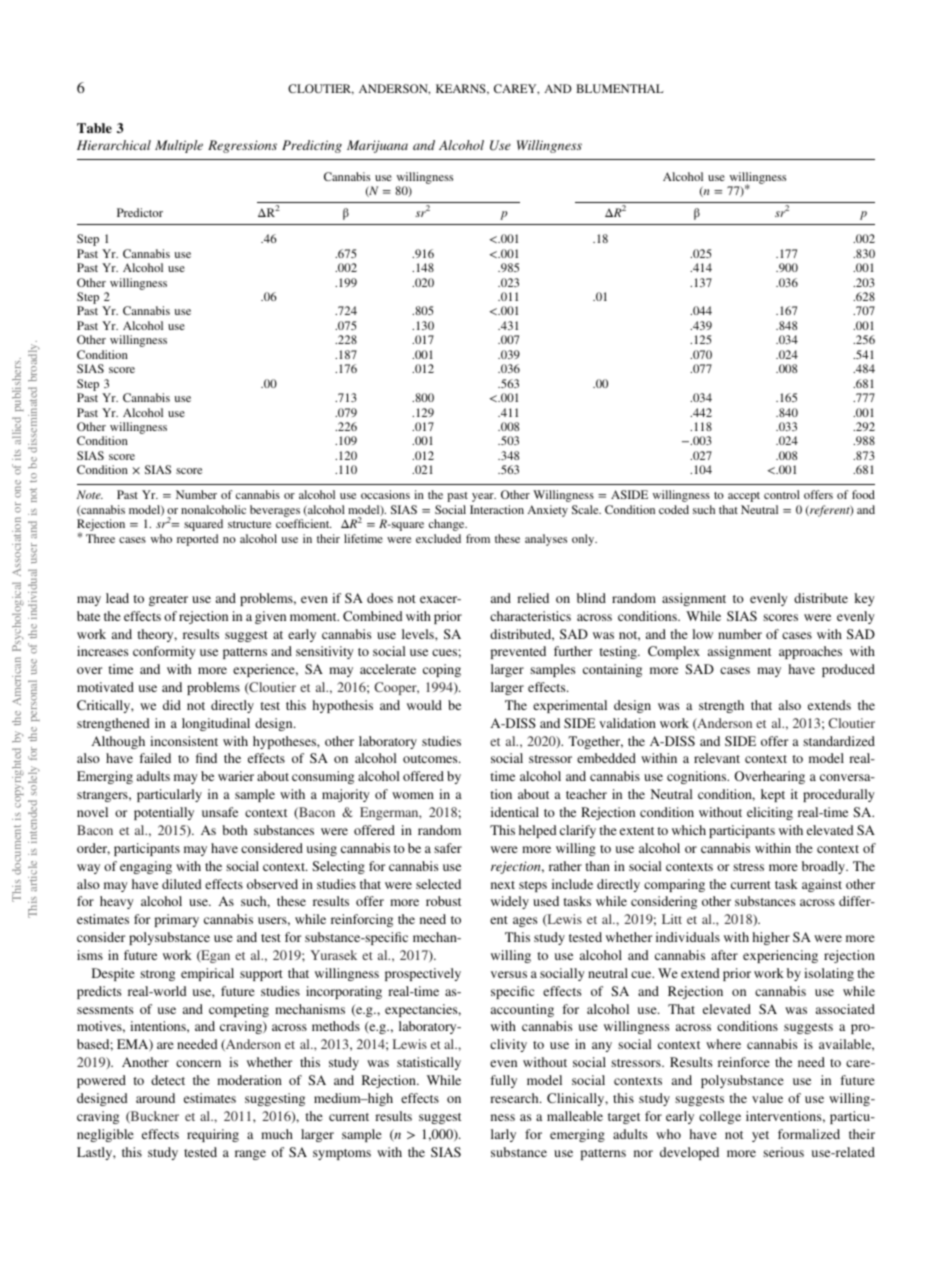 The width and height of the screenshot is (952, 1271). What do you see at coordinates (377, 146) in the screenshot?
I see `Marijuana` at bounding box center [377, 146].
